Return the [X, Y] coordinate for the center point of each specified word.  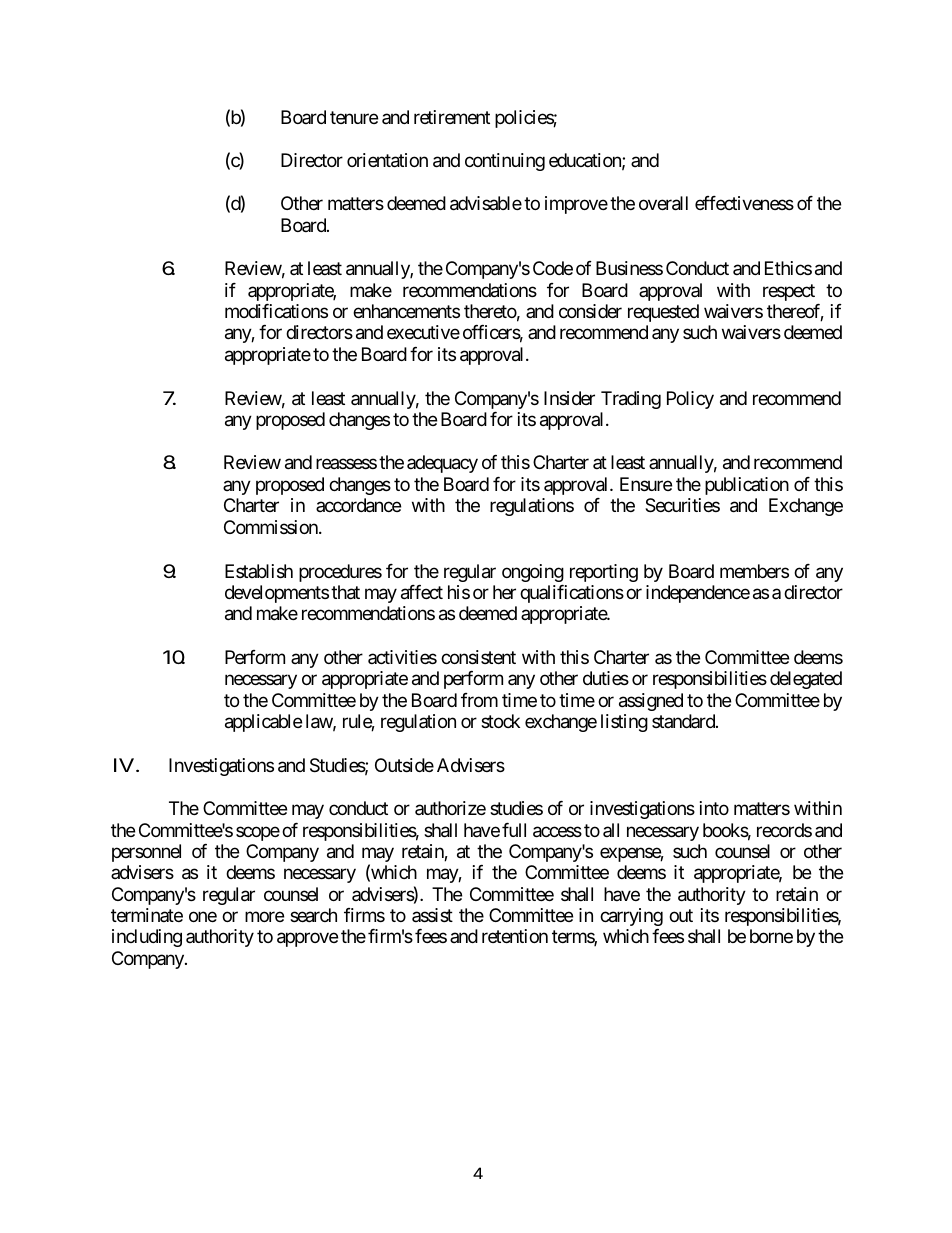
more [264, 917]
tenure [354, 117]
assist [432, 915]
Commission [272, 527]
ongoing [533, 573]
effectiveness [744, 203]
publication [747, 486]
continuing [505, 162]
